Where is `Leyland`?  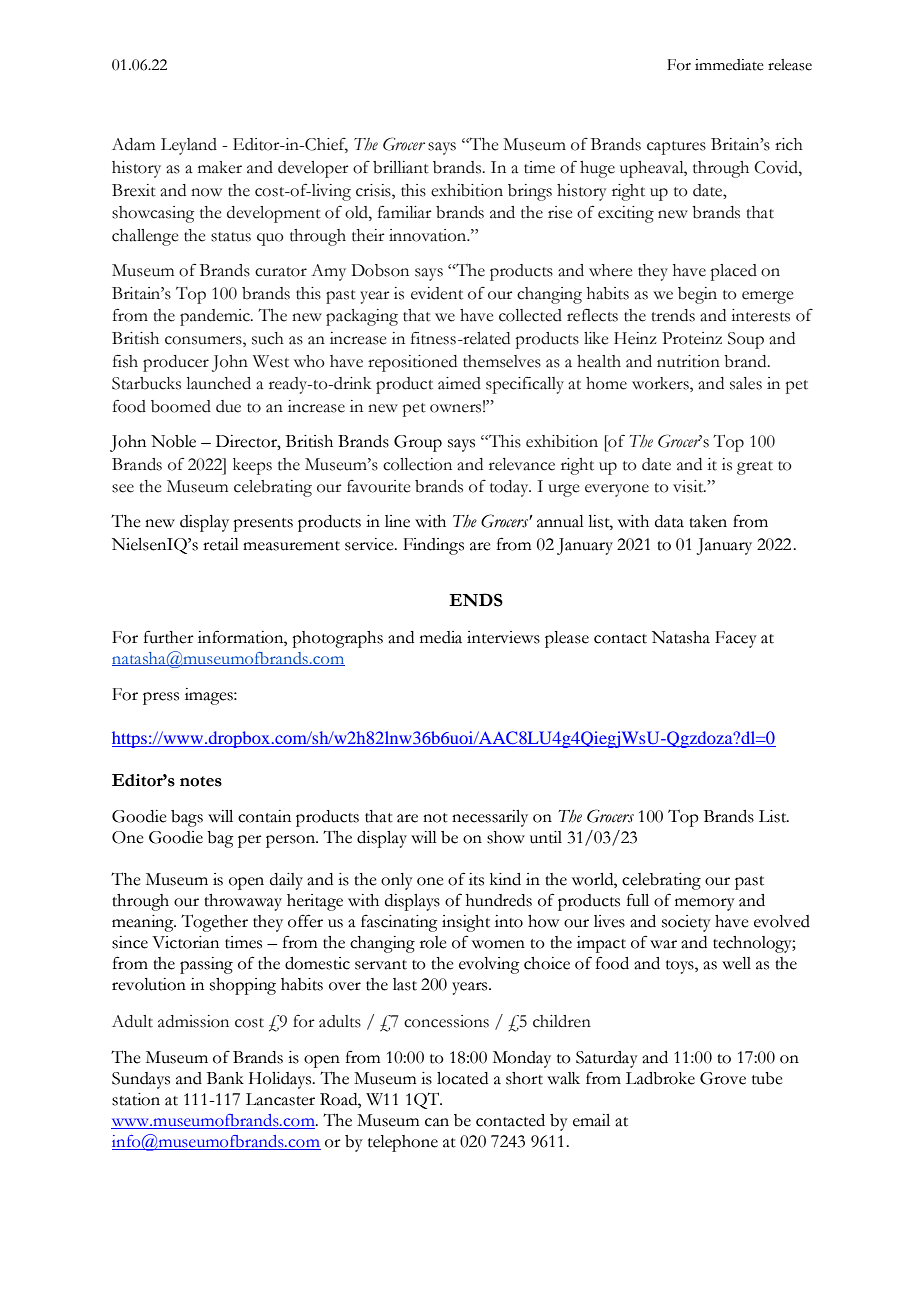 Leyland is located at coordinates (189, 146).
